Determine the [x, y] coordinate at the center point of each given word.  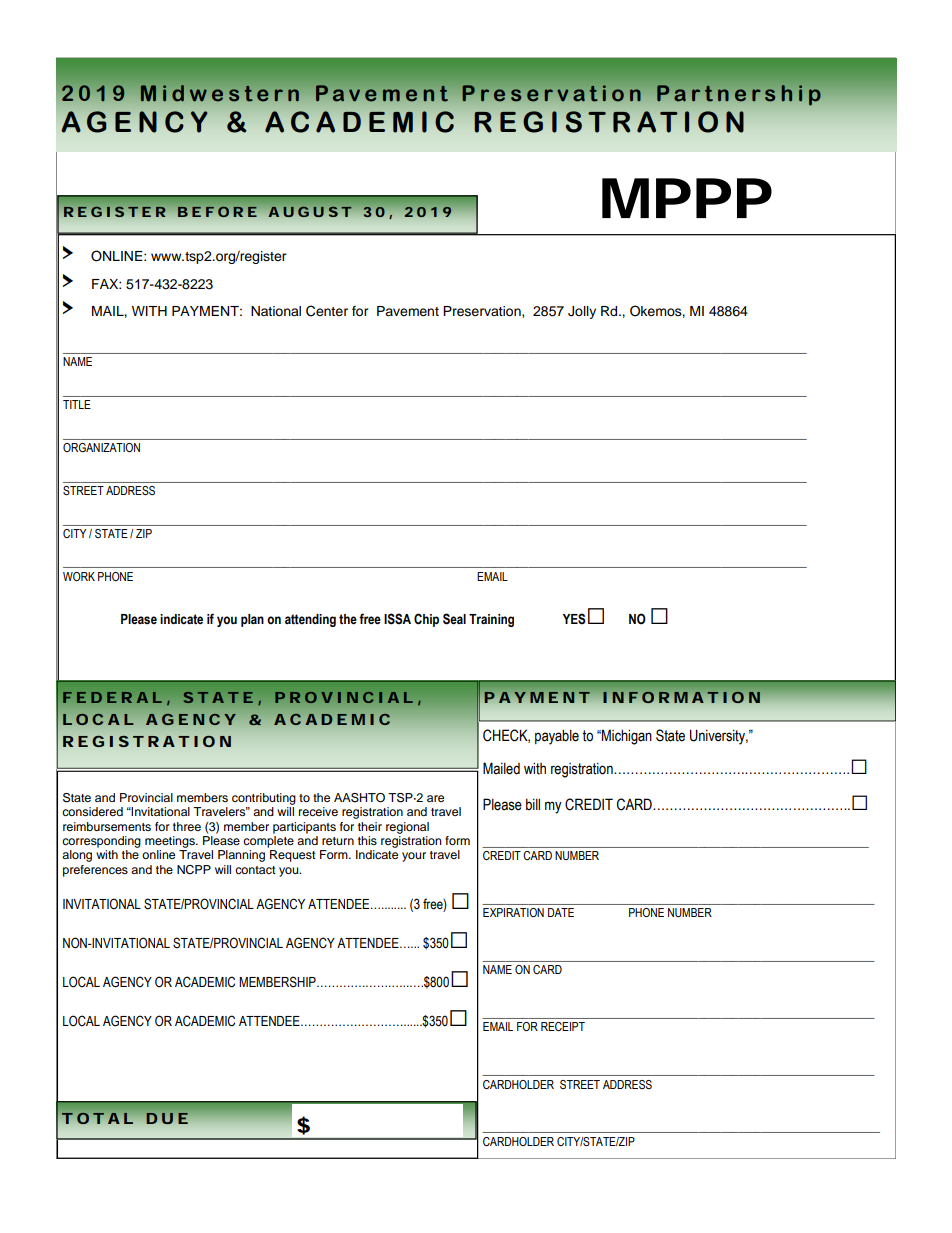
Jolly [582, 312]
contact [255, 870]
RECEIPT [563, 1026]
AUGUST [309, 211]
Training [491, 620]
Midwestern [220, 93]
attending [310, 620]
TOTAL [97, 1118]
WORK [79, 576]
